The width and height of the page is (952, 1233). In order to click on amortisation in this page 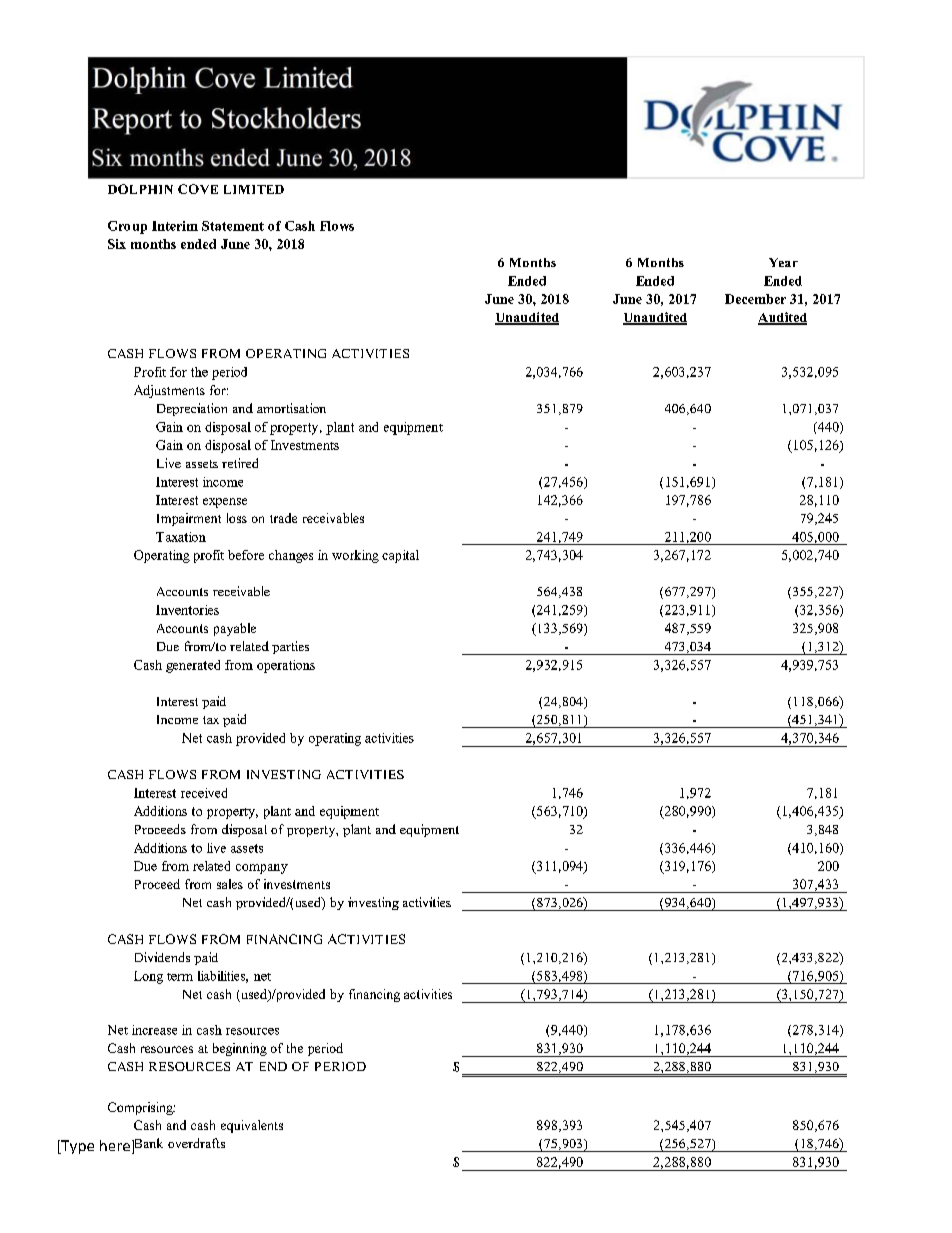, I will do `click(291, 408)`.
